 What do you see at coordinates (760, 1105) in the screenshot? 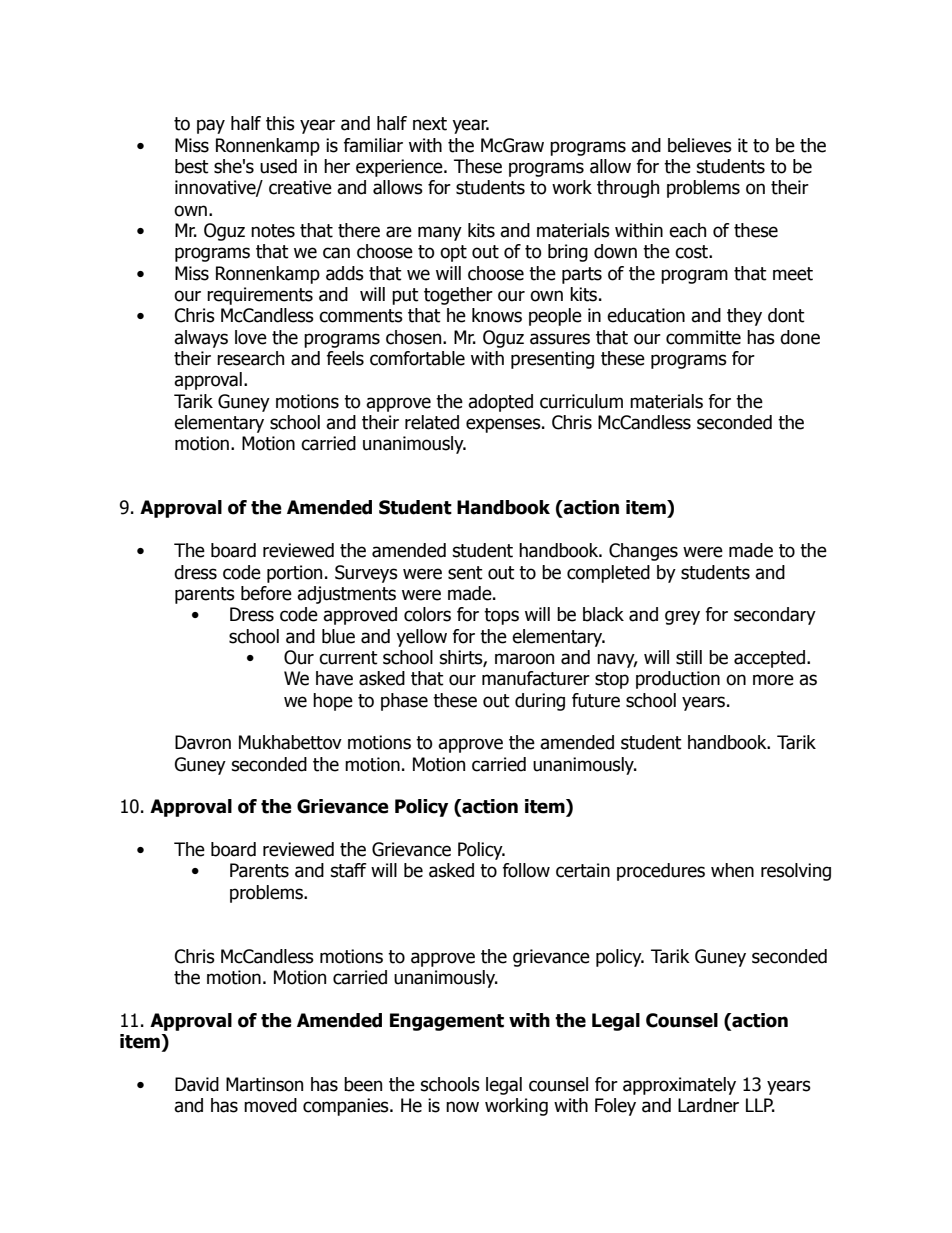
I see `LLP` at bounding box center [760, 1105].
